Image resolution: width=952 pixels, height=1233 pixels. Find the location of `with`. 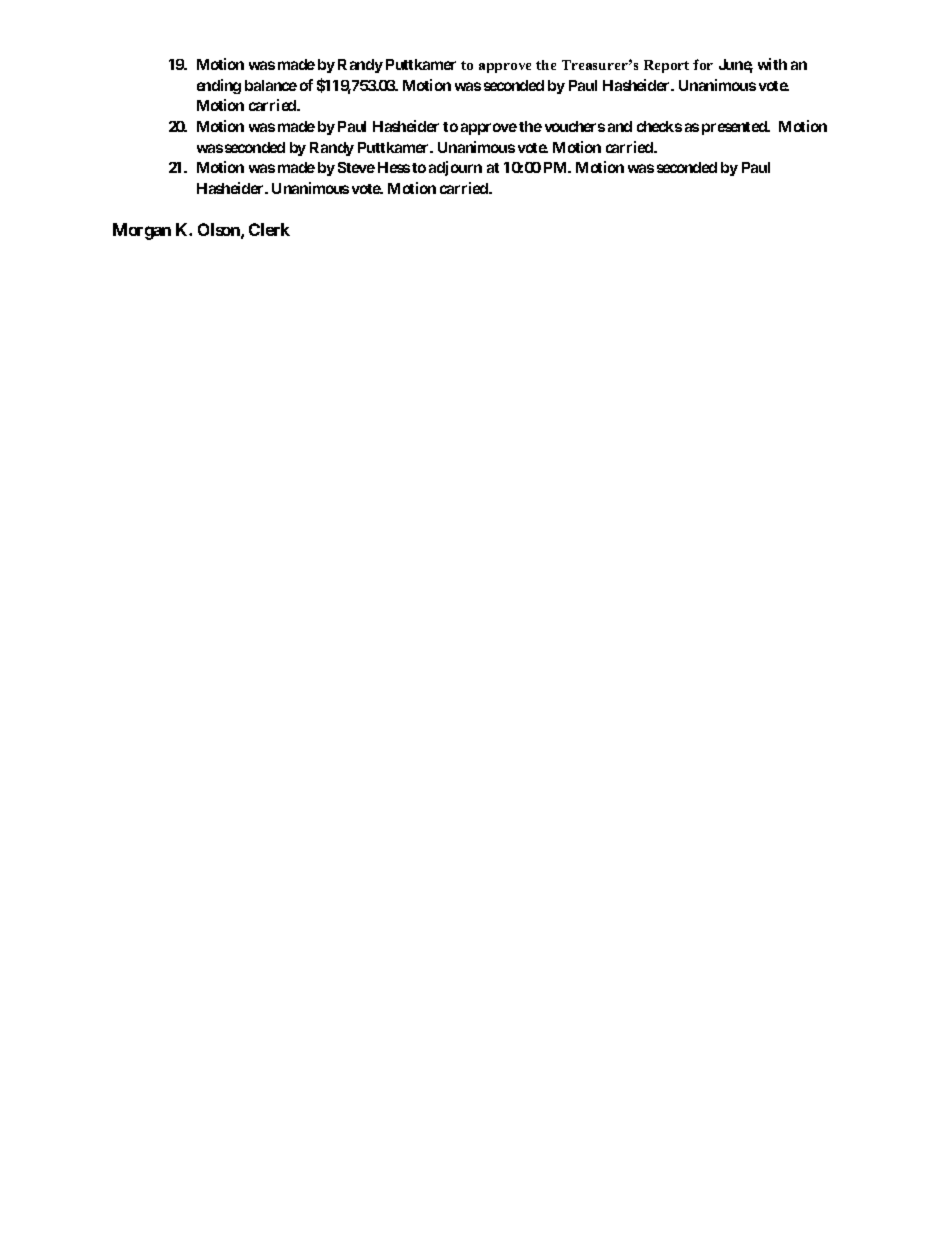

with is located at coordinates (772, 64).
